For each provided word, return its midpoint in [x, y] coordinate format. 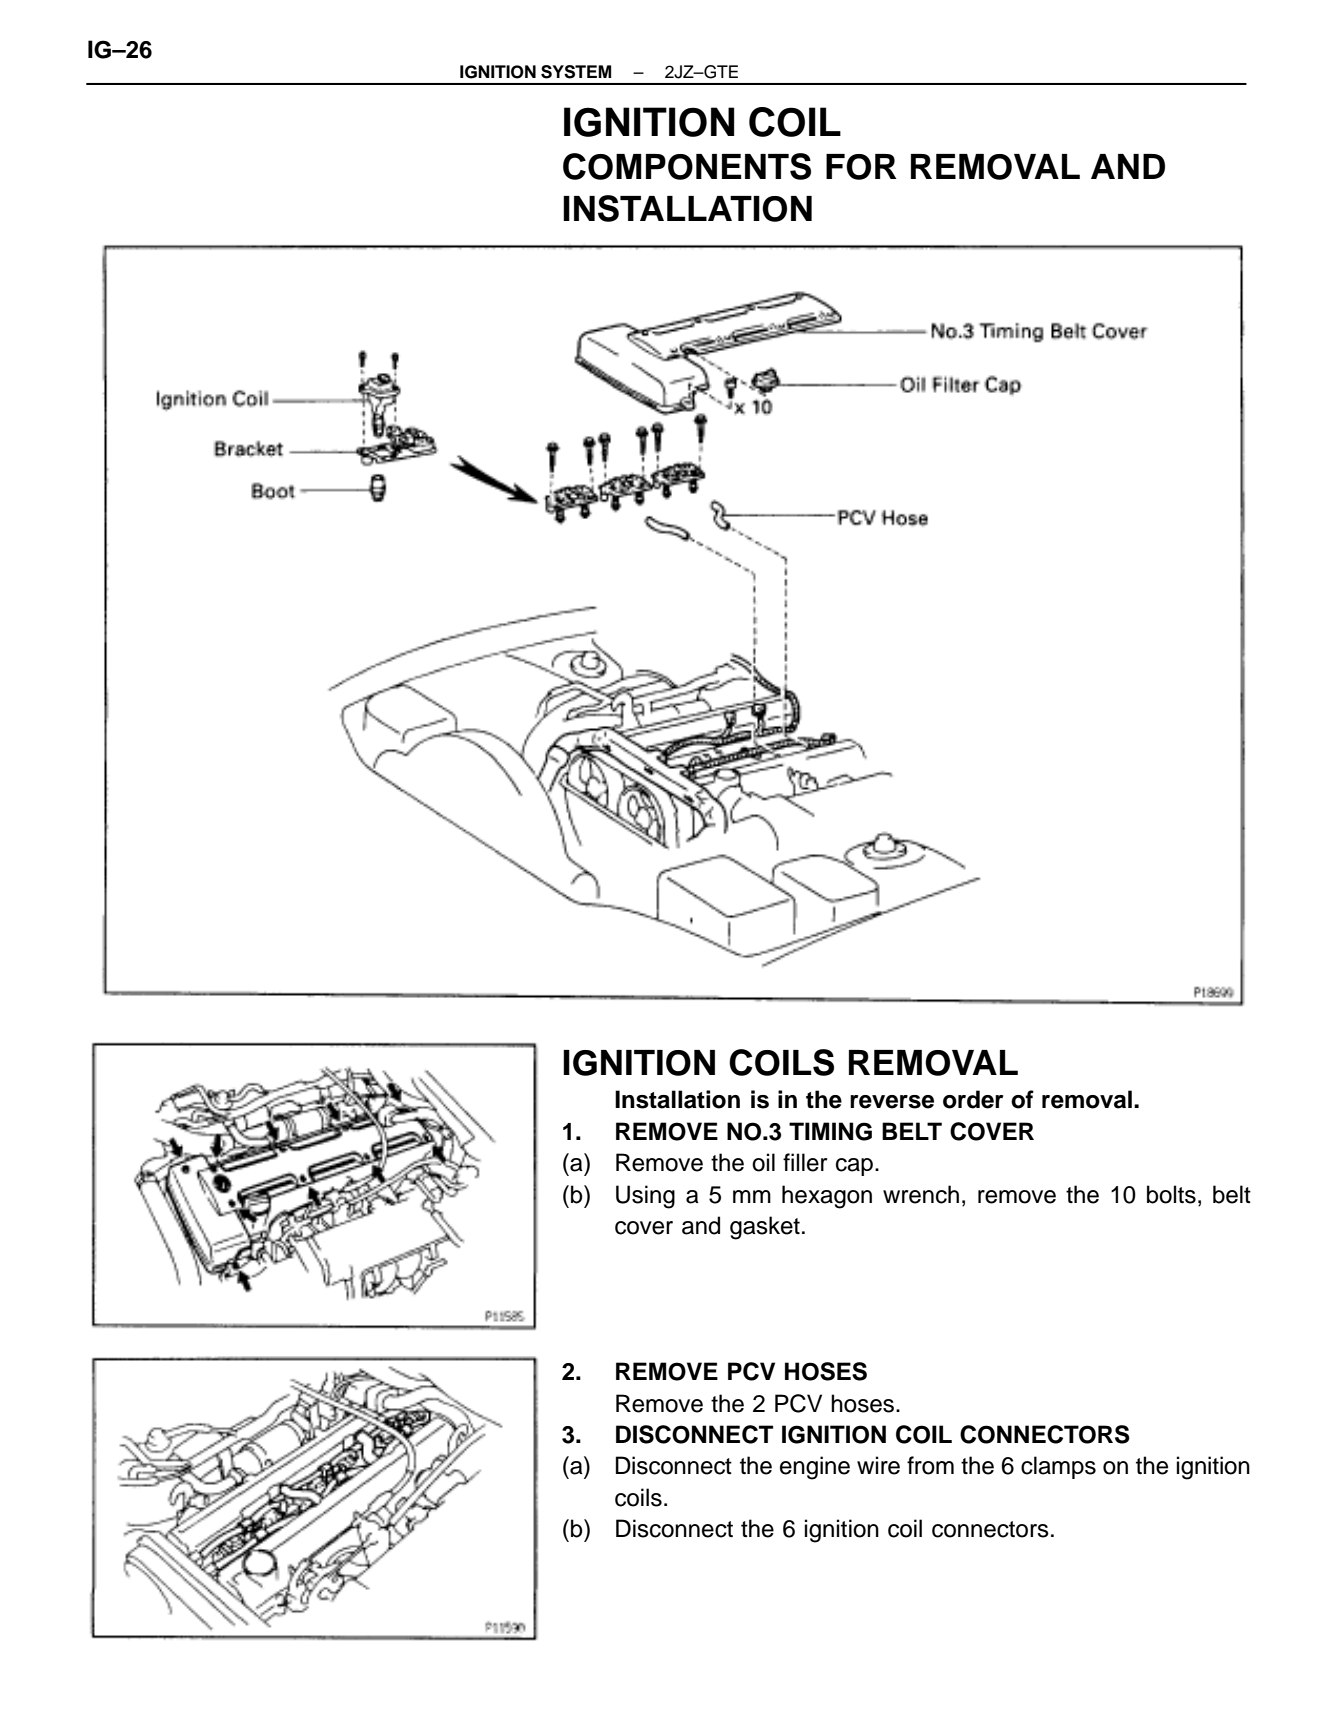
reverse [892, 1102]
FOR [861, 167]
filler [805, 1162]
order [973, 1099]
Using [645, 1197]
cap [854, 1167]
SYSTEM [576, 72]
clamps [1058, 1467]
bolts [1171, 1194]
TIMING [830, 1131]
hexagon [827, 1197]
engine [815, 1468]
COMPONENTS [687, 166]
